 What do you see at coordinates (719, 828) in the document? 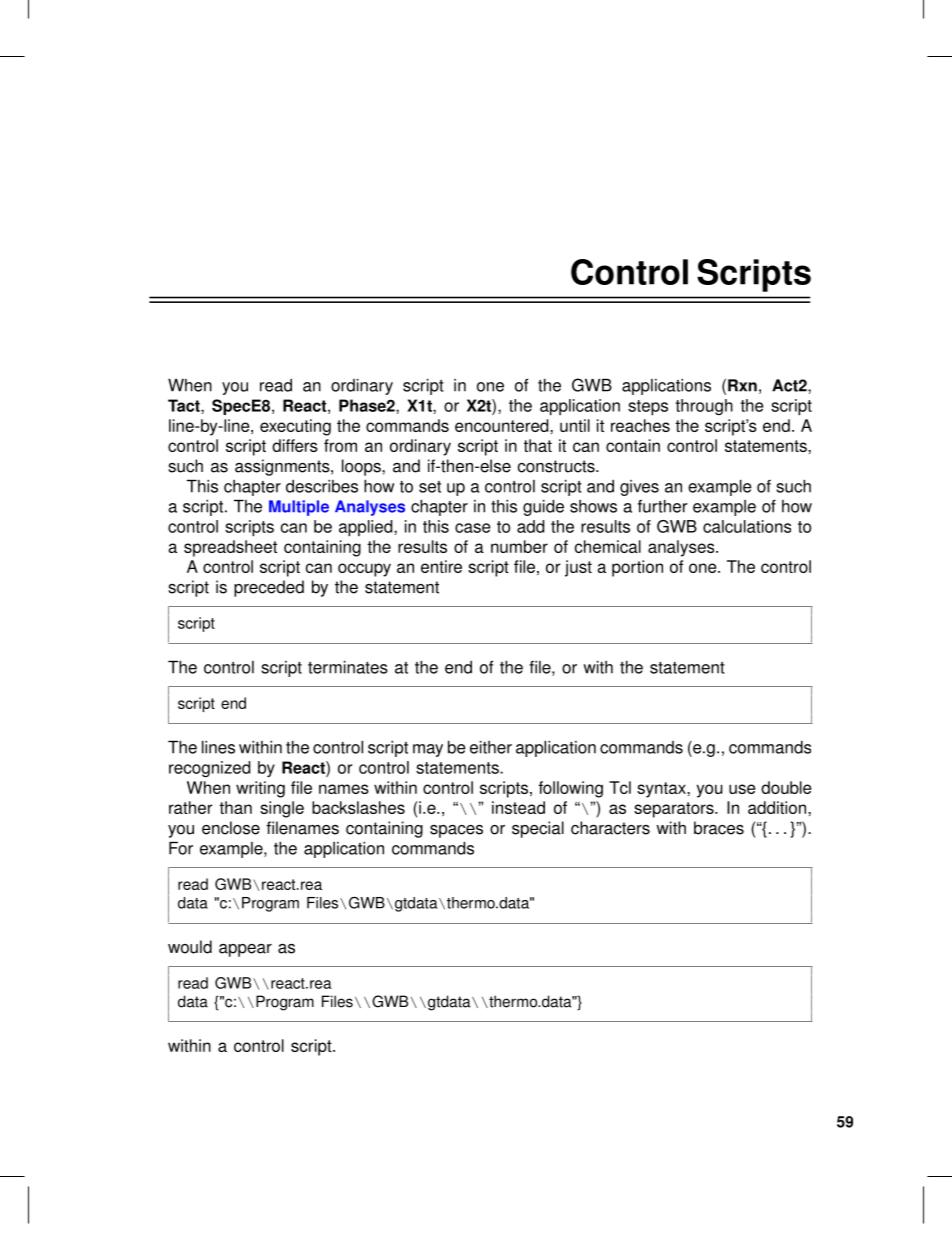
I see `braces` at bounding box center [719, 828].
